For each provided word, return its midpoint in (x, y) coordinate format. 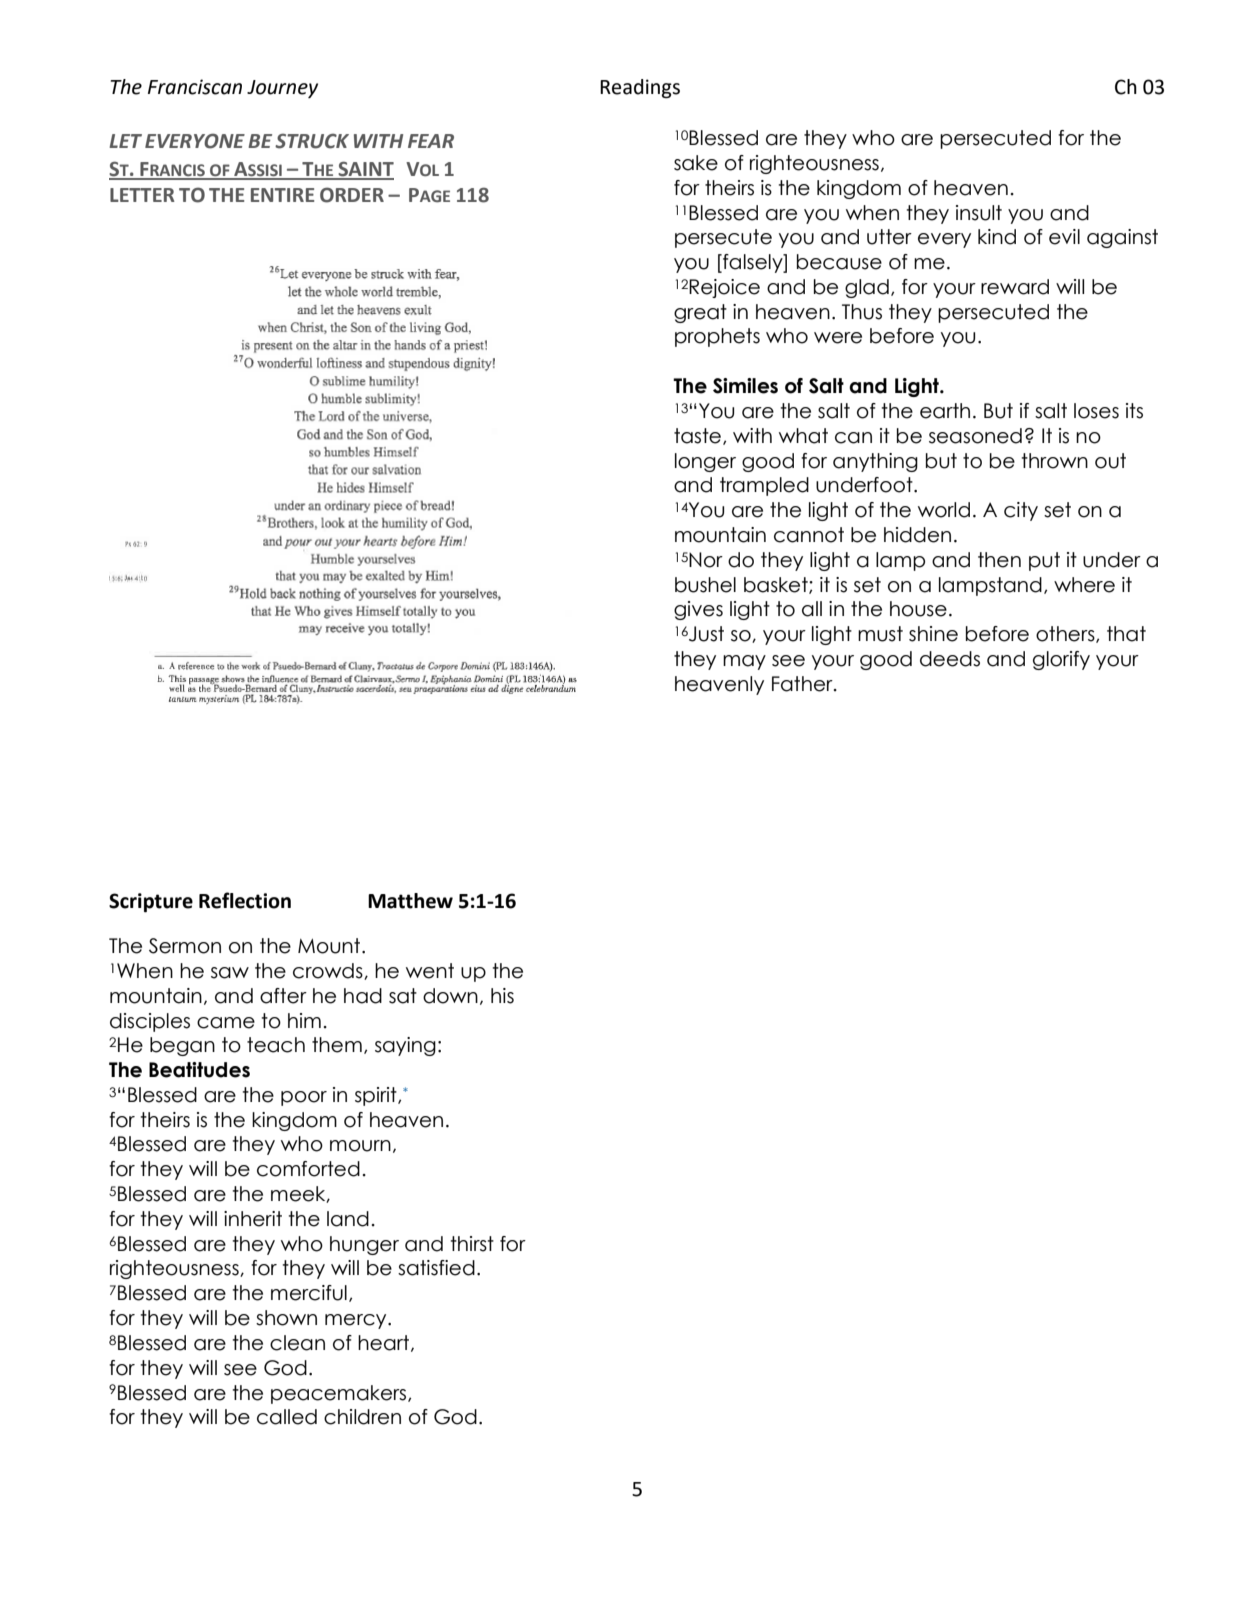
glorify (1061, 660)
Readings (640, 89)
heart (385, 1343)
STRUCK (312, 141)
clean (297, 1343)
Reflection (245, 900)
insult (979, 213)
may (744, 662)
